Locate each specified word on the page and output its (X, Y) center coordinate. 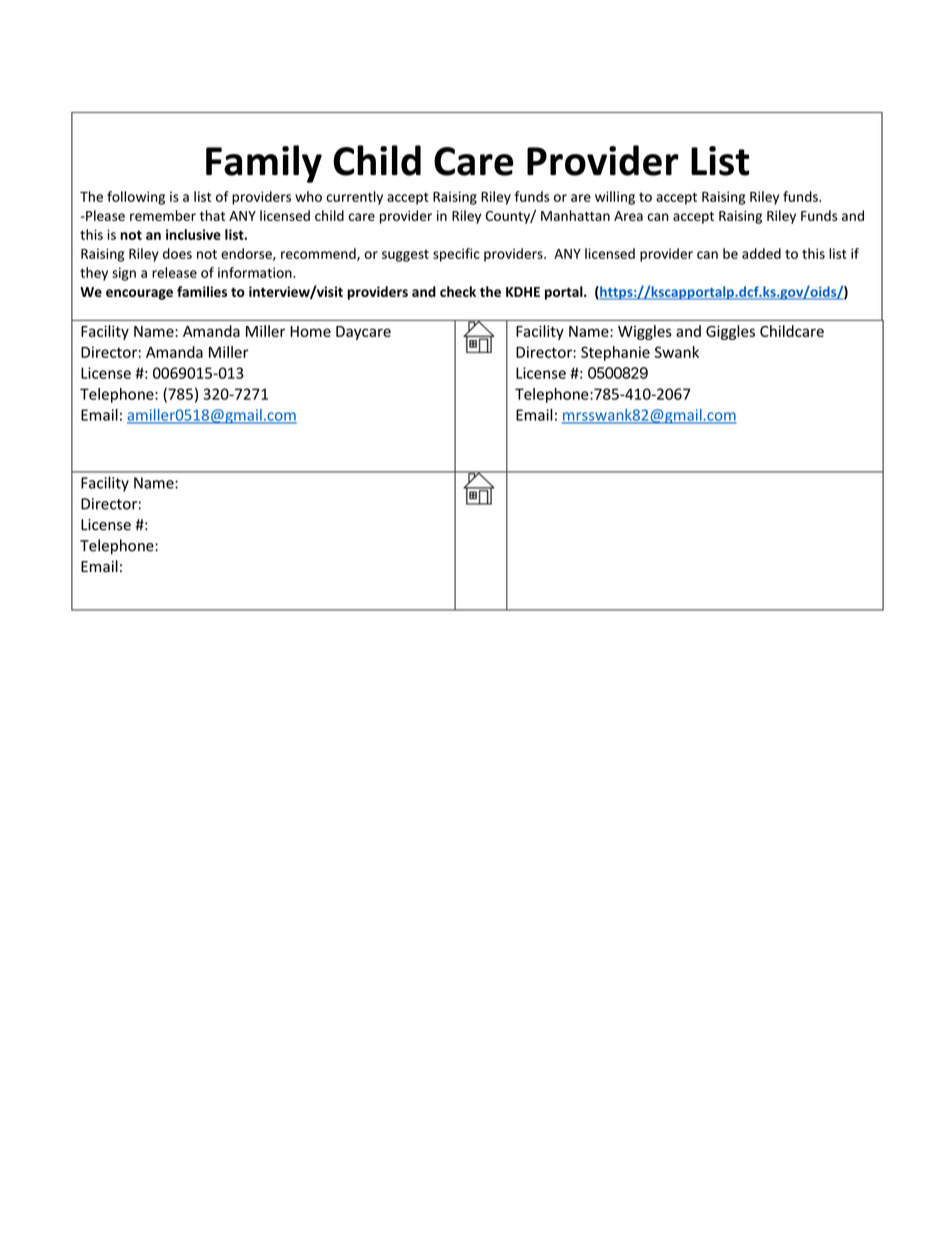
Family (264, 164)
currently (354, 198)
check (458, 291)
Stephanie (615, 353)
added (761, 253)
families (202, 291)
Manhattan (575, 215)
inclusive (193, 234)
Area (628, 216)
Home (310, 331)
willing (615, 198)
